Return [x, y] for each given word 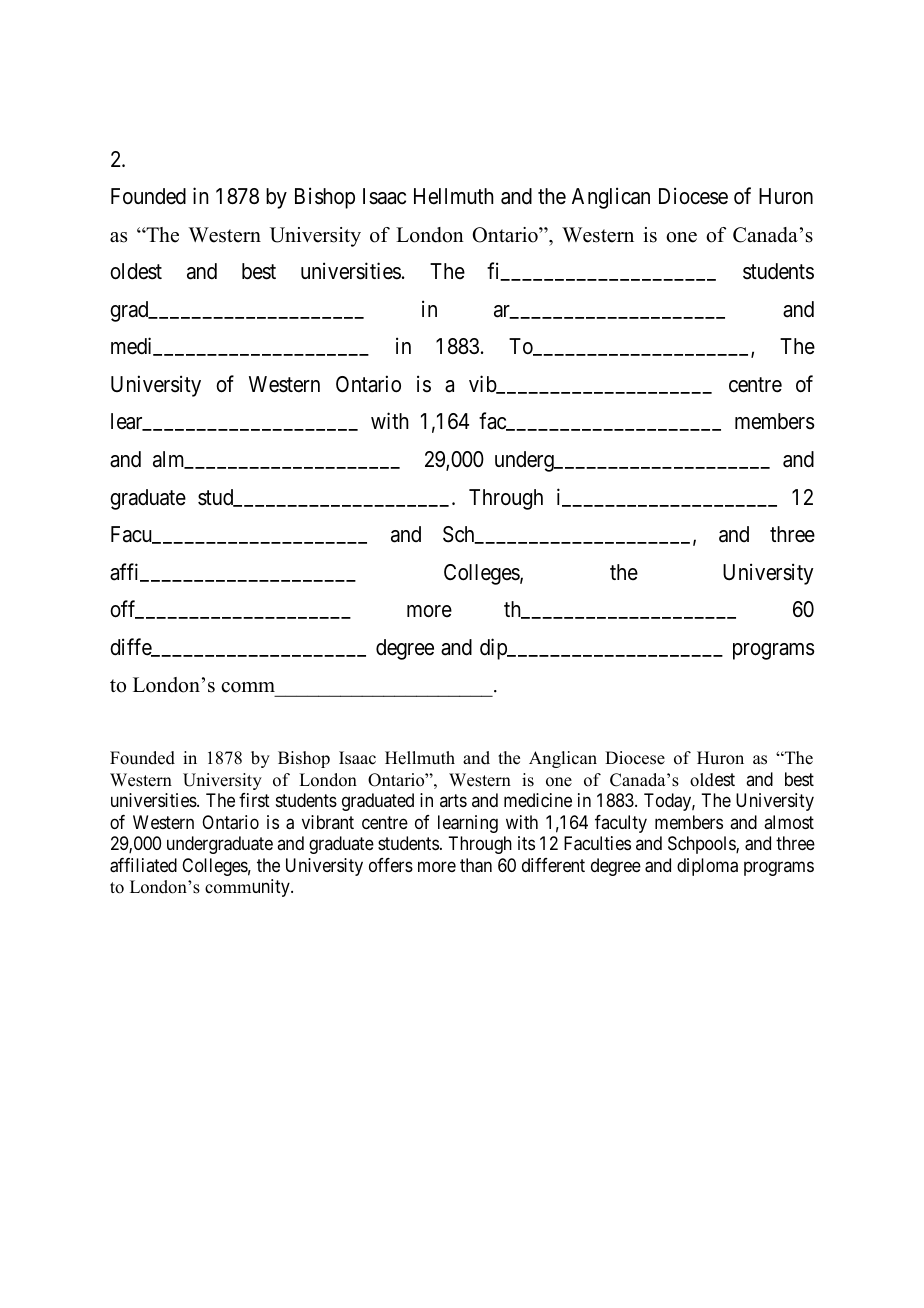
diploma [707, 867]
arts [453, 800]
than [476, 865]
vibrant [328, 822]
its [526, 843]
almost [789, 822]
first [254, 800]
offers [391, 865]
